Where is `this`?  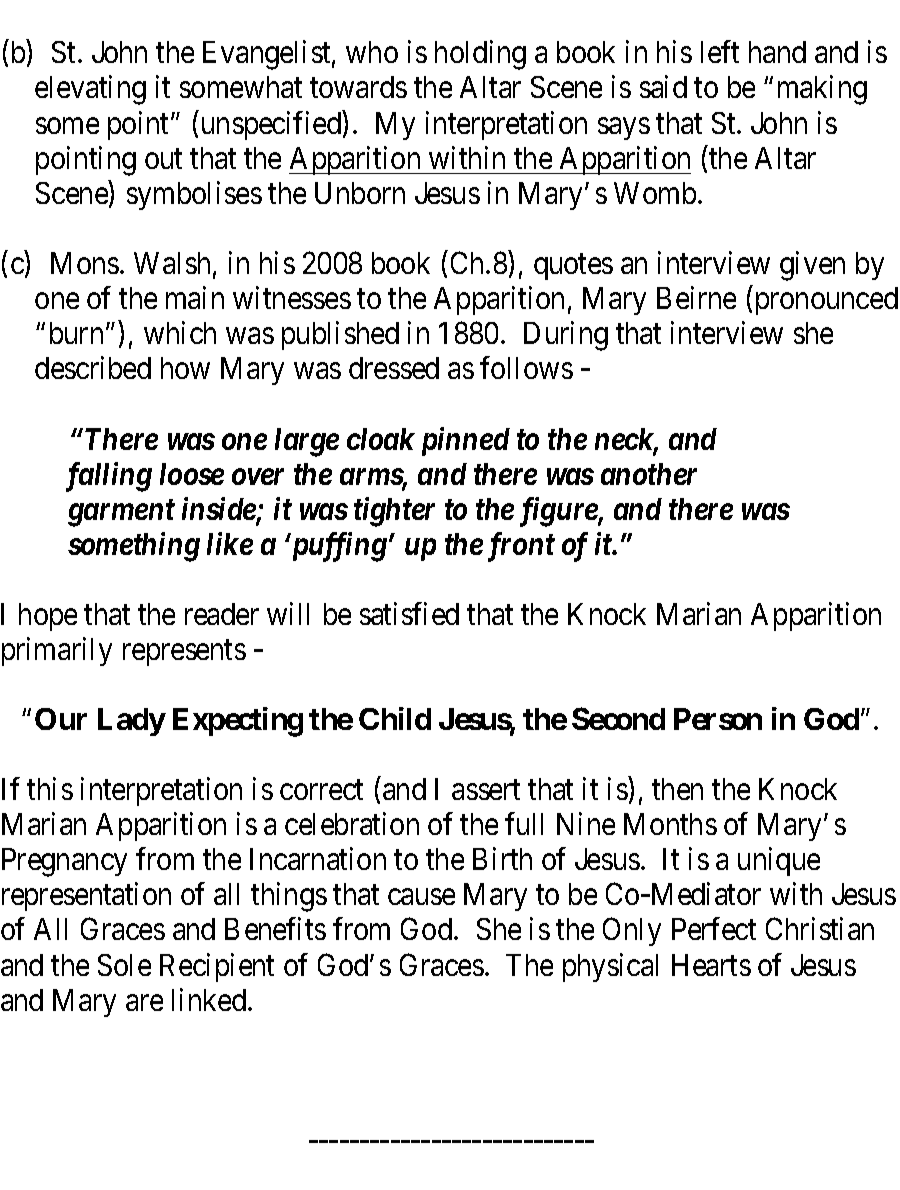
this is located at coordinates (50, 788).
